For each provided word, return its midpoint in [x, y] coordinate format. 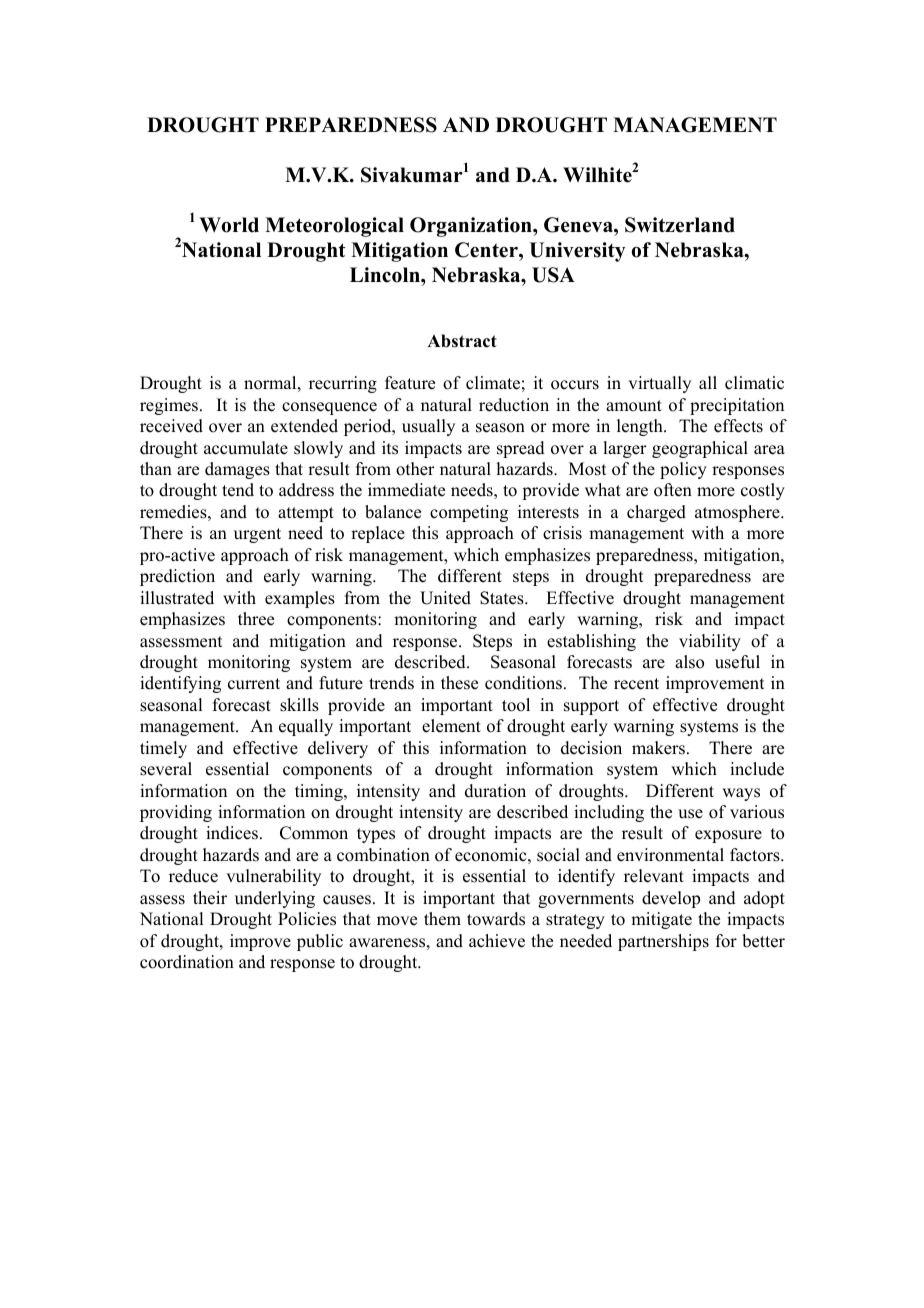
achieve [497, 941]
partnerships [663, 942]
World [229, 225]
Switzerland [680, 225]
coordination [187, 962]
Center [487, 250]
